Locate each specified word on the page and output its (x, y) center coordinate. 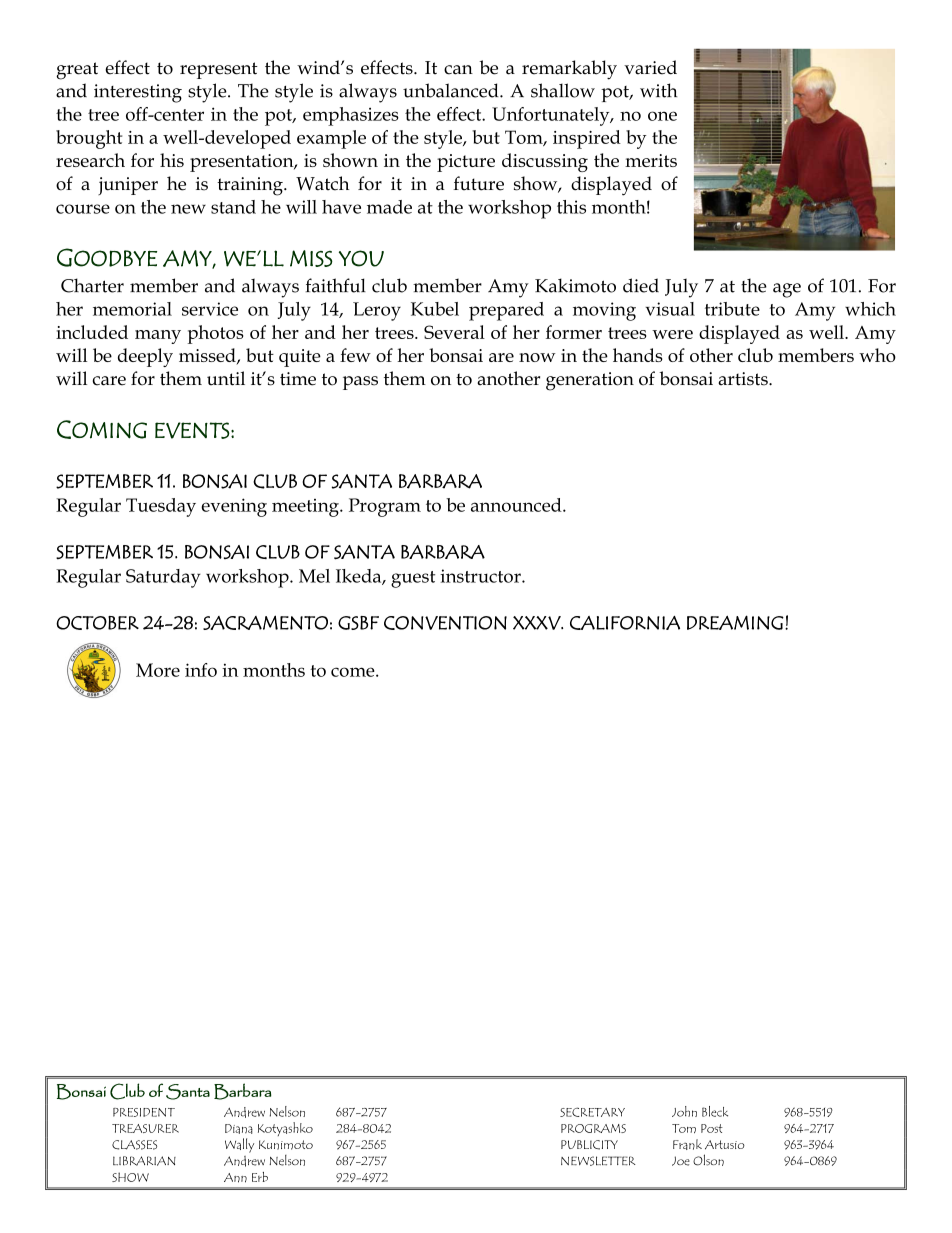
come (354, 672)
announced (517, 505)
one (662, 116)
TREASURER (145, 1128)
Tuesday (161, 507)
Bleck (715, 1111)
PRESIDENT (144, 1112)
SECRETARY (592, 1112)
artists (744, 379)
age (787, 290)
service (210, 309)
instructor (481, 576)
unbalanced (452, 90)
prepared (506, 311)
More (158, 670)
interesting (138, 93)
